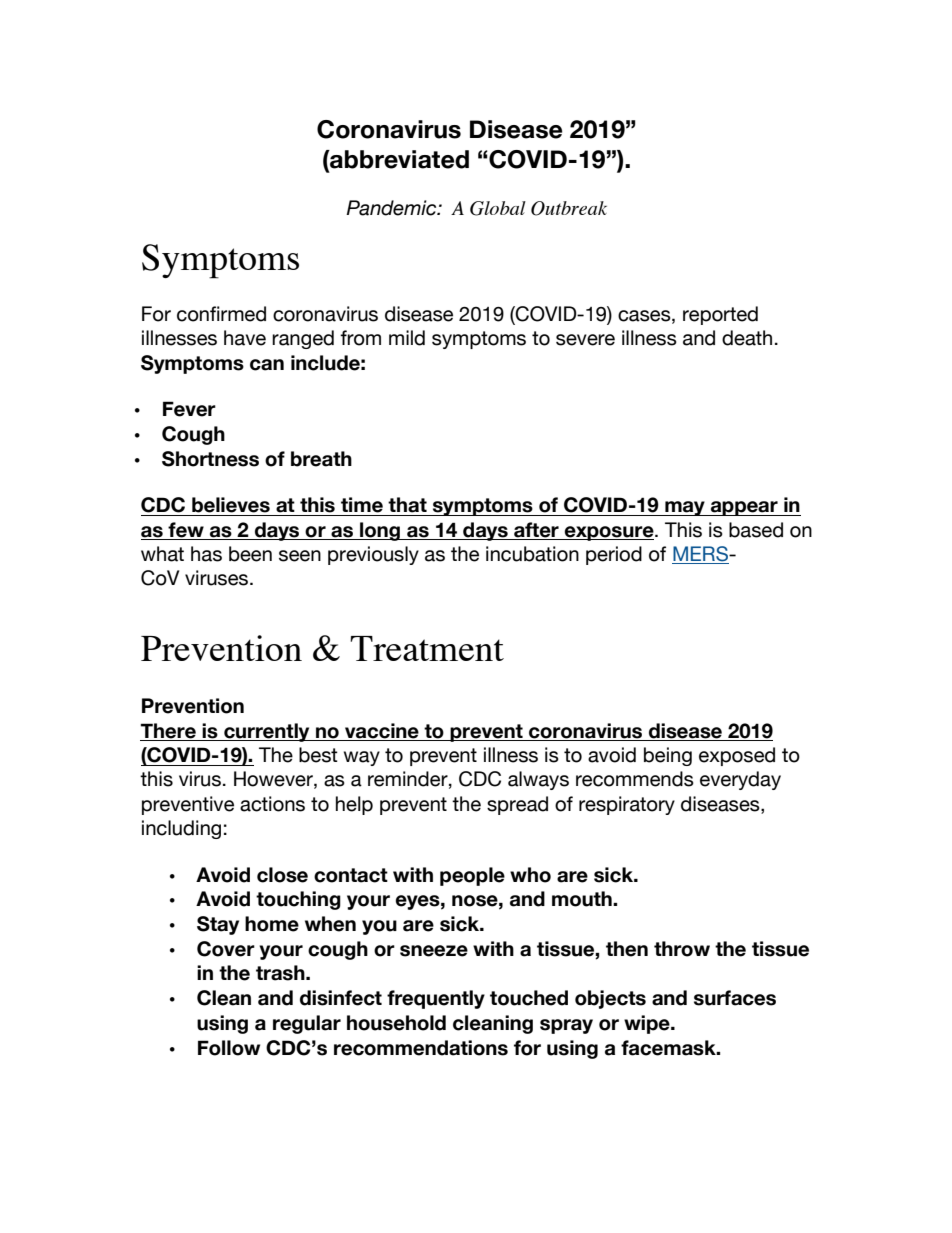 The image size is (952, 1233). I want to click on vaccine, so click(382, 731).
